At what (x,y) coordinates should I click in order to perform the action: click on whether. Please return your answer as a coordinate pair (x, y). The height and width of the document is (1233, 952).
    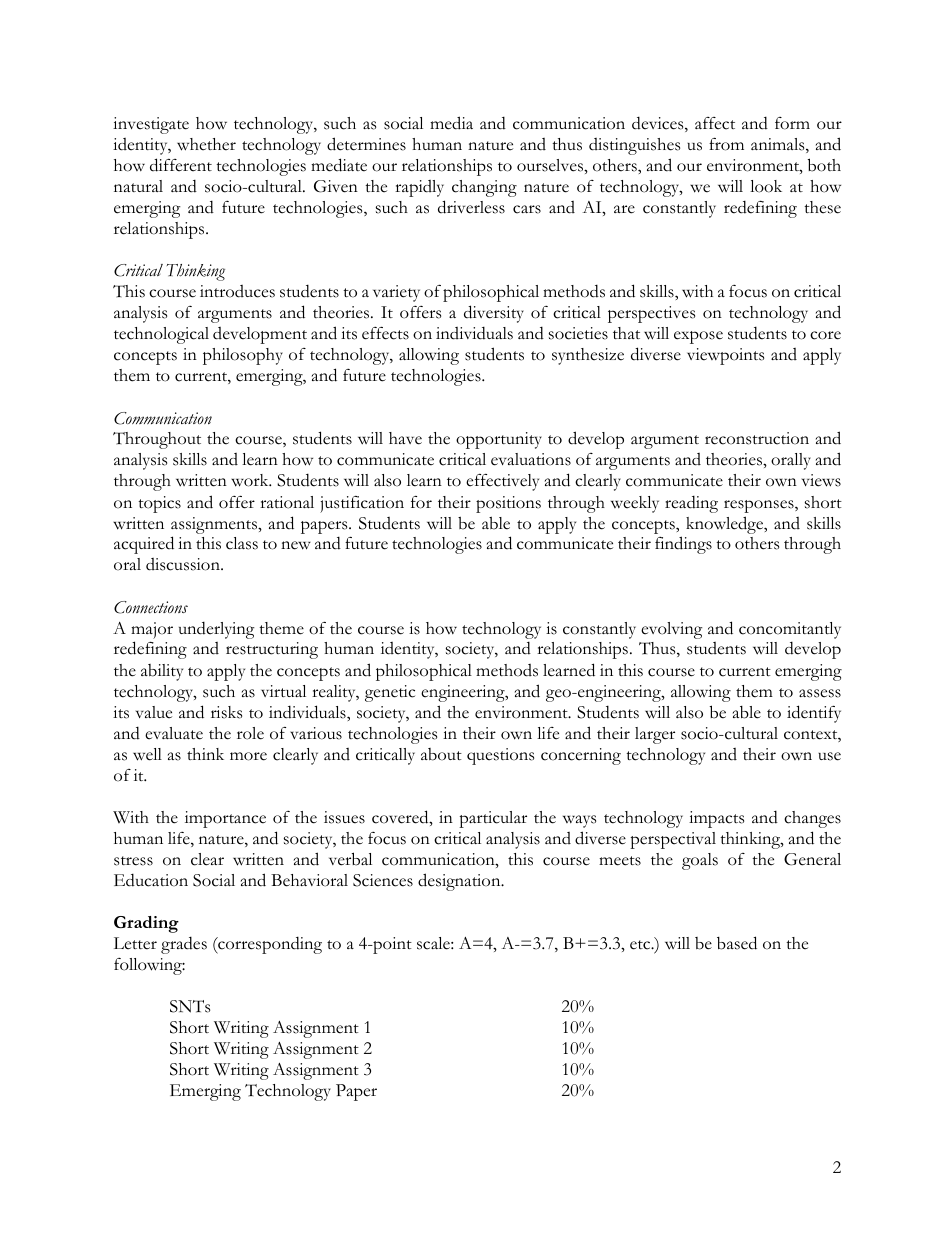
    Looking at the image, I should click on (206, 144).
